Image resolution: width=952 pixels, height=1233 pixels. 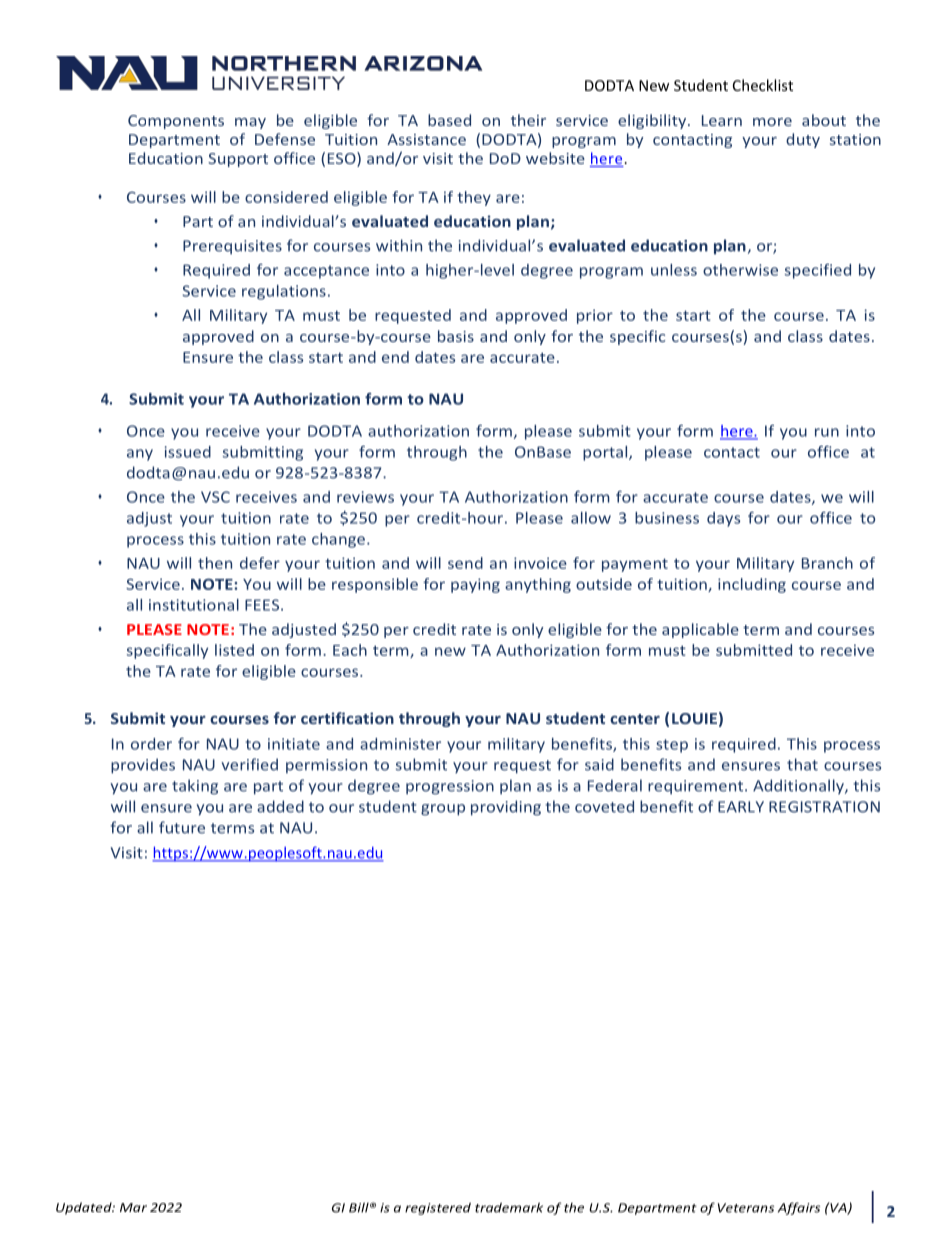 I want to click on run, so click(x=827, y=432).
